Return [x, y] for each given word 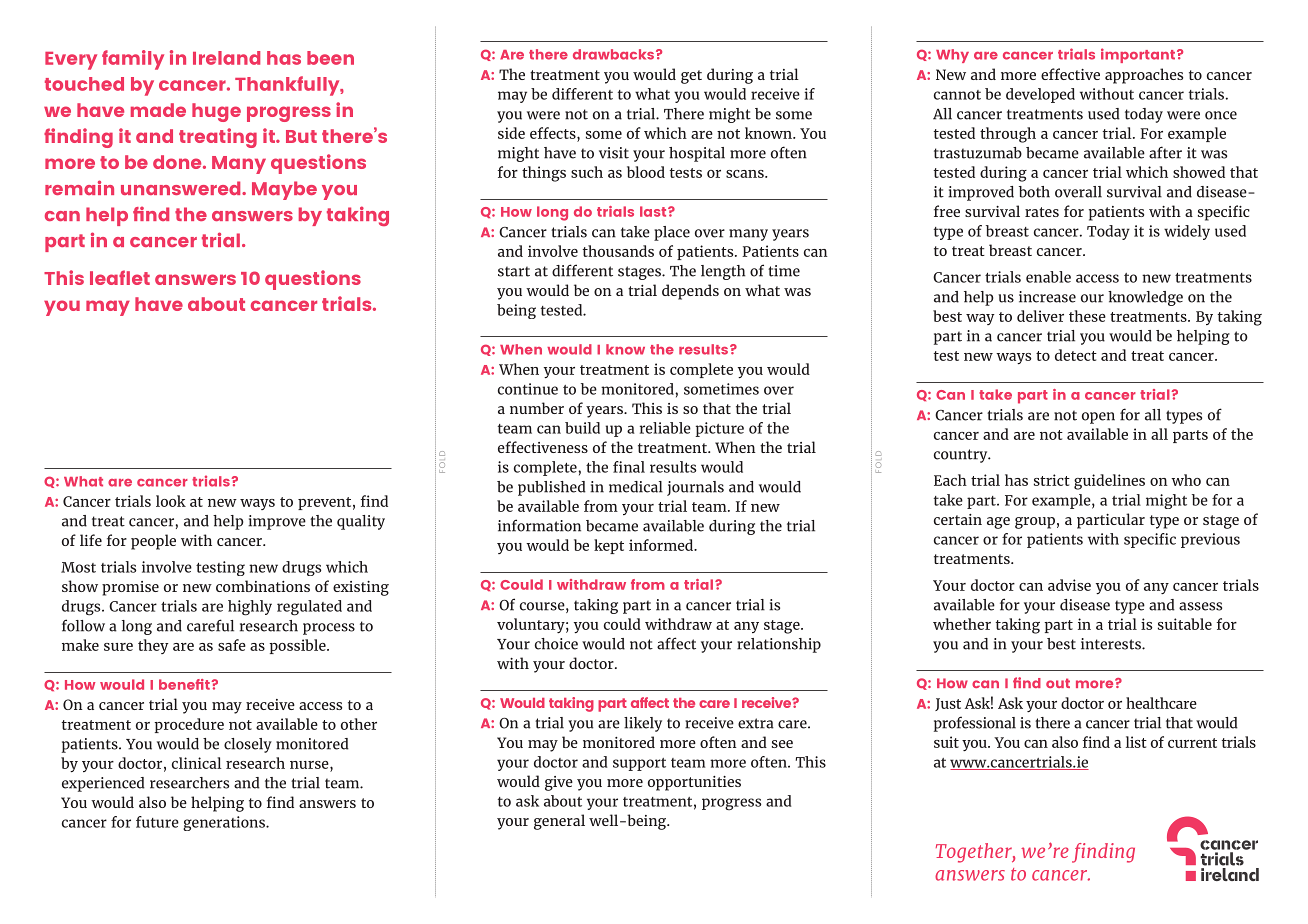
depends [690, 292]
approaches [1144, 76]
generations [225, 823]
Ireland [226, 58]
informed [662, 545]
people [153, 542]
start [514, 271]
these [1087, 316]
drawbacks [615, 54]
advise [1069, 585]
